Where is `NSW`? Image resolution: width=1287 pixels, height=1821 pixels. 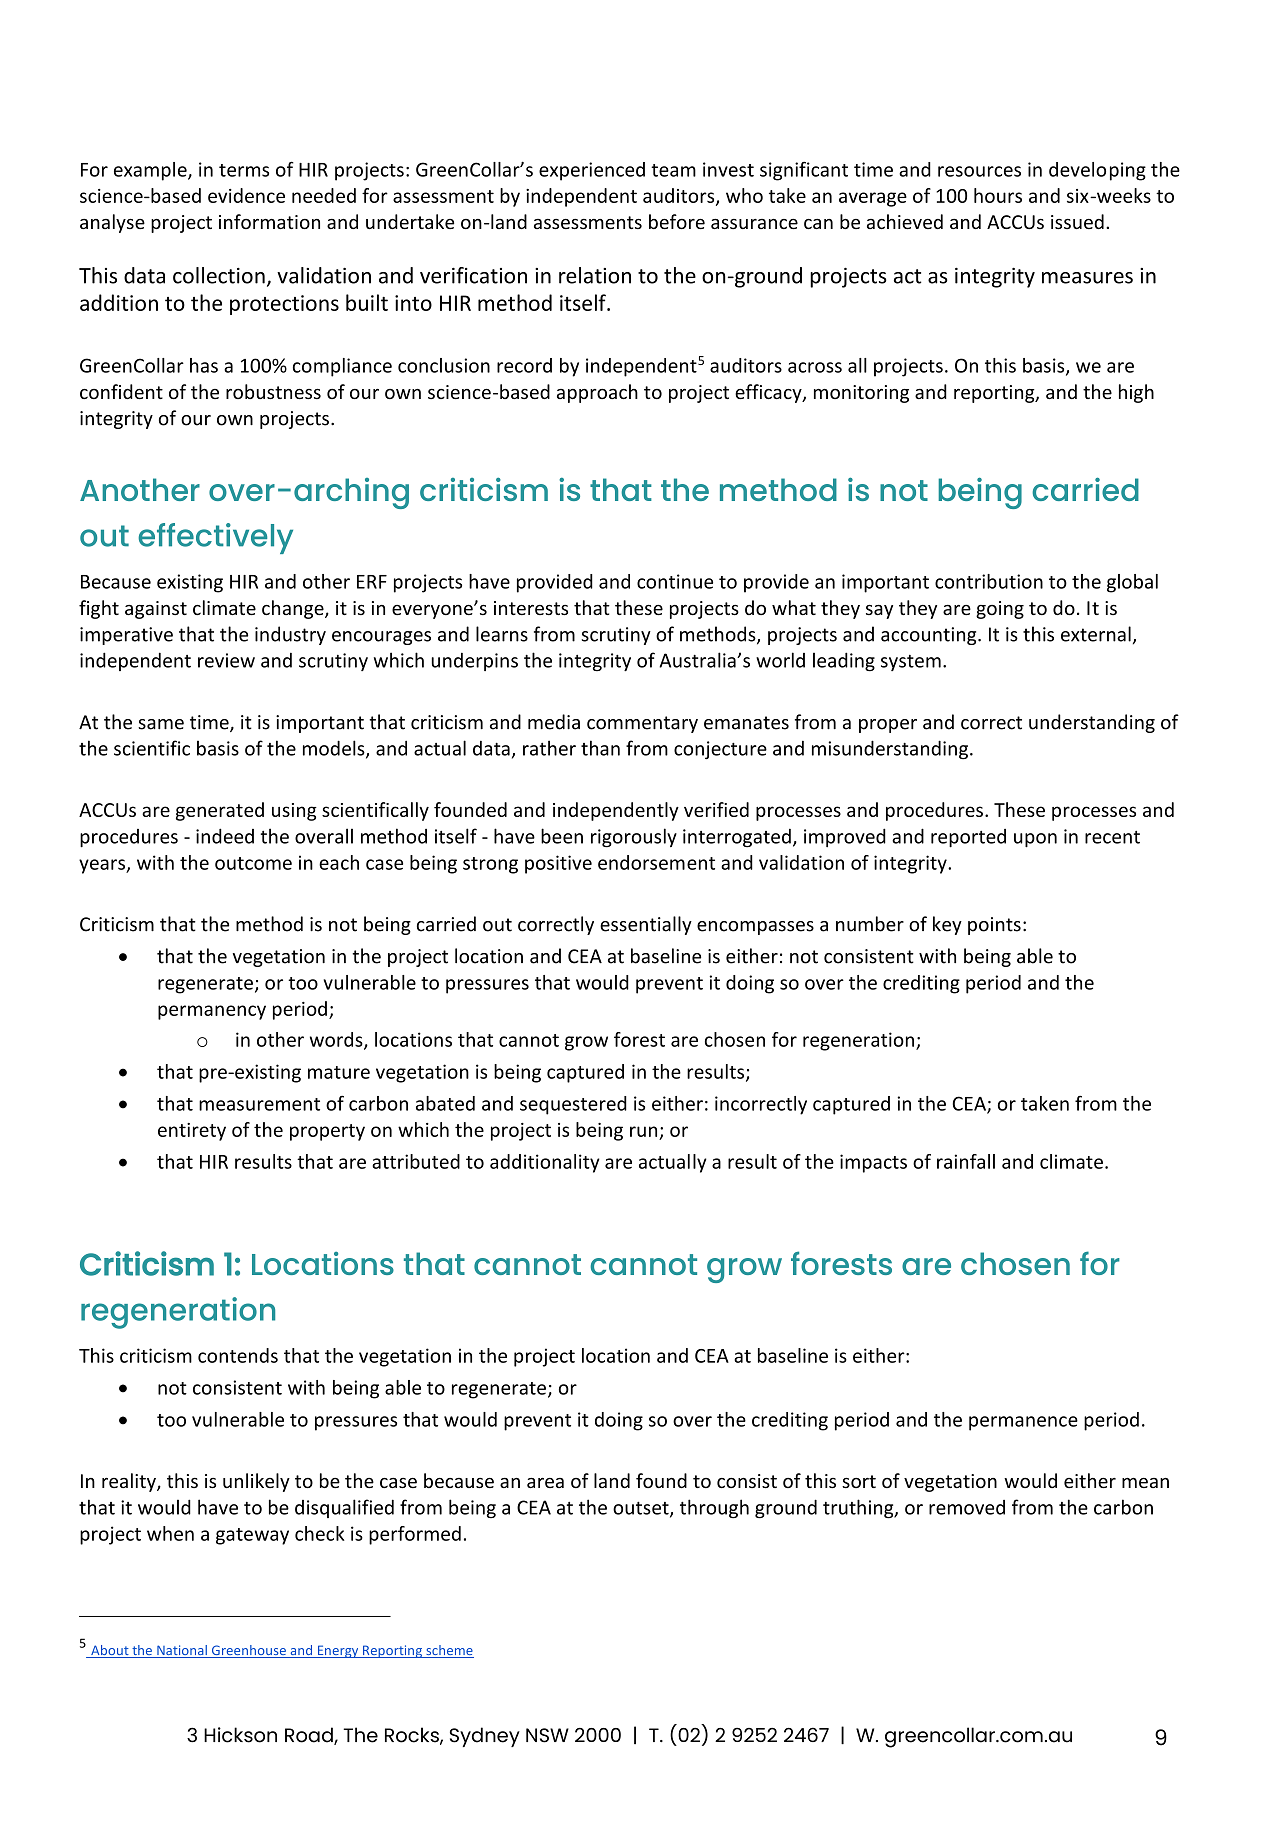 NSW is located at coordinates (547, 1735).
